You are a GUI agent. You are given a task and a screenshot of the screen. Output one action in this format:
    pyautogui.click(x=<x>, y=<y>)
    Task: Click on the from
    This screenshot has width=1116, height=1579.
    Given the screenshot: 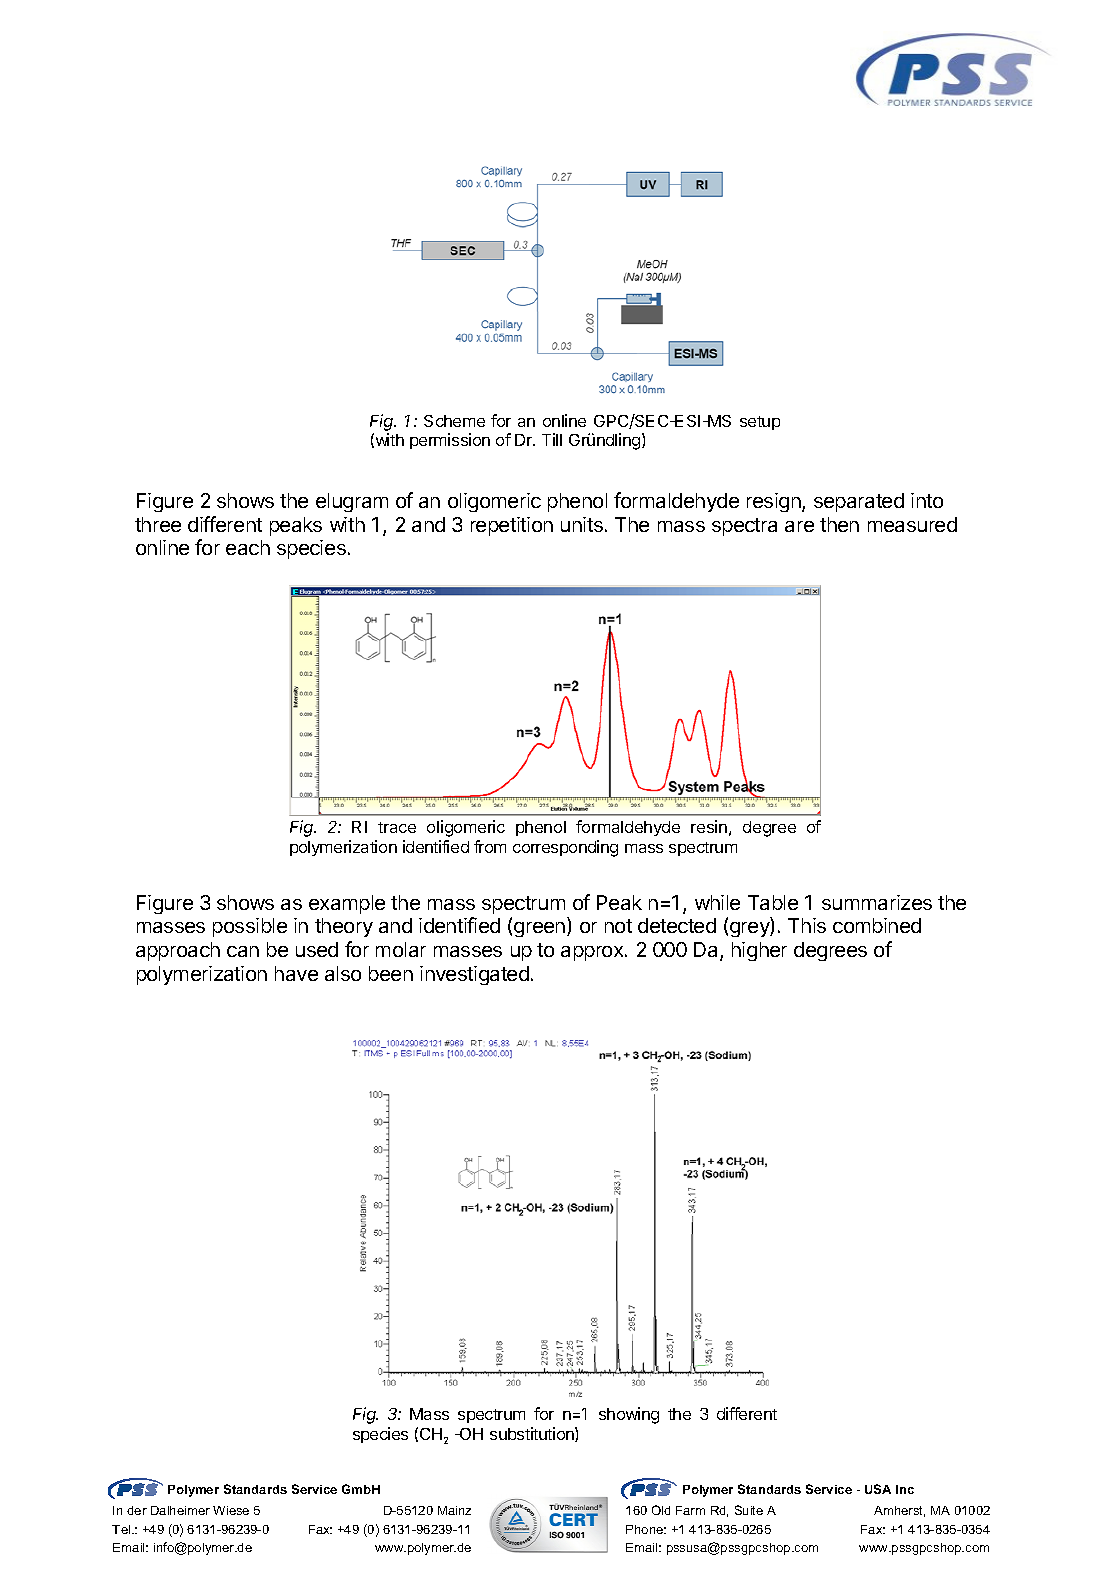 What is the action you would take?
    pyautogui.click(x=490, y=846)
